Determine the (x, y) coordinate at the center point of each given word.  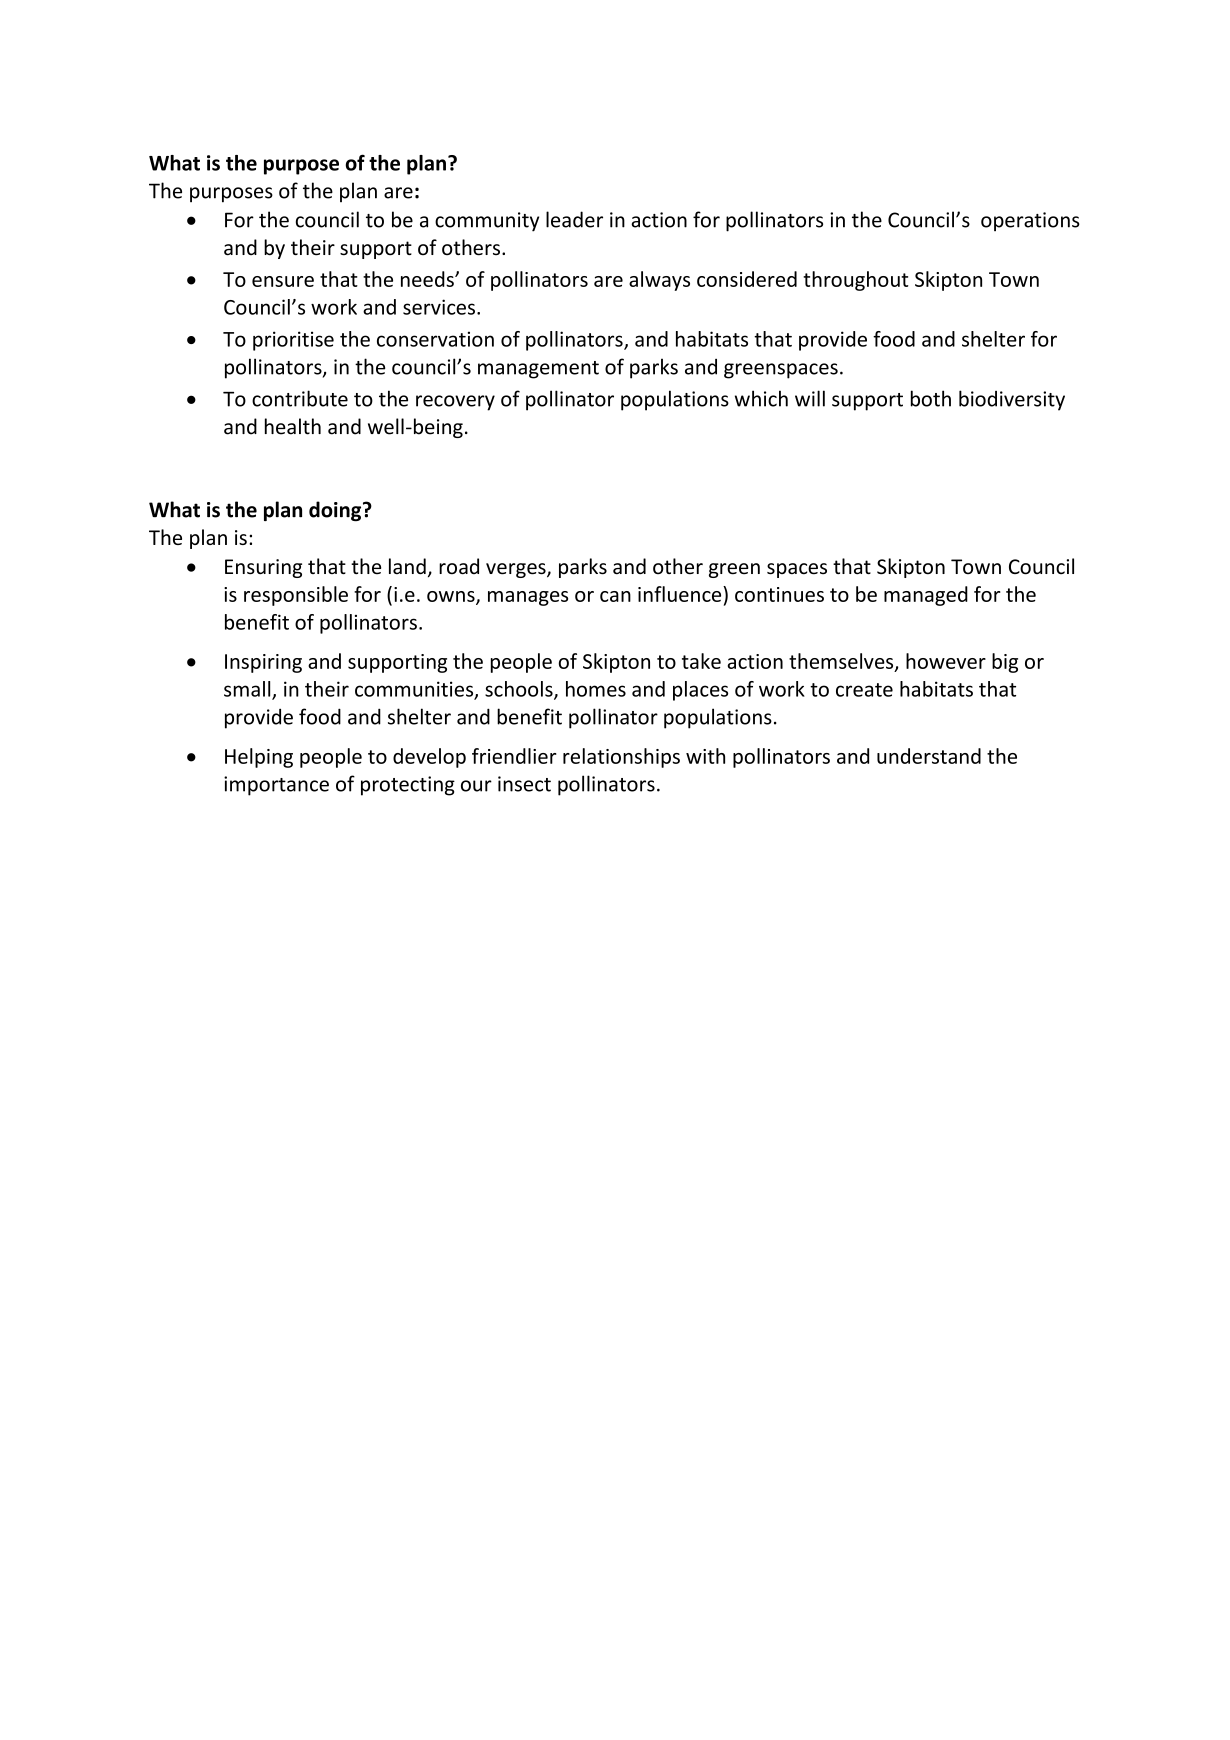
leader (574, 219)
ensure (283, 281)
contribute (300, 398)
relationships (621, 758)
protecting (408, 786)
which (761, 398)
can (615, 596)
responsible (296, 596)
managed (926, 596)
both (931, 398)
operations (1030, 221)
